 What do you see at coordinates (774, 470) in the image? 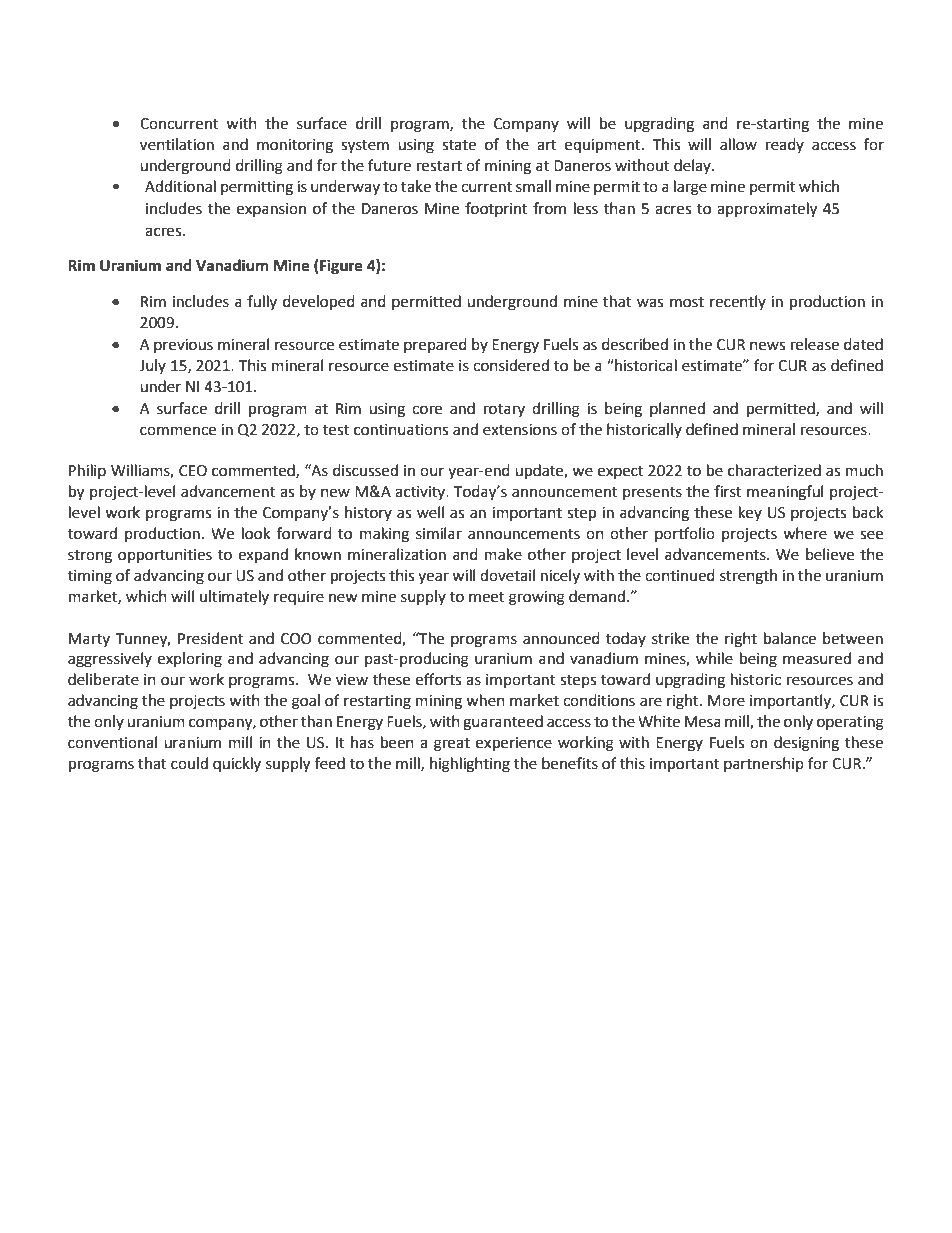
I see `characterized` at bounding box center [774, 470].
